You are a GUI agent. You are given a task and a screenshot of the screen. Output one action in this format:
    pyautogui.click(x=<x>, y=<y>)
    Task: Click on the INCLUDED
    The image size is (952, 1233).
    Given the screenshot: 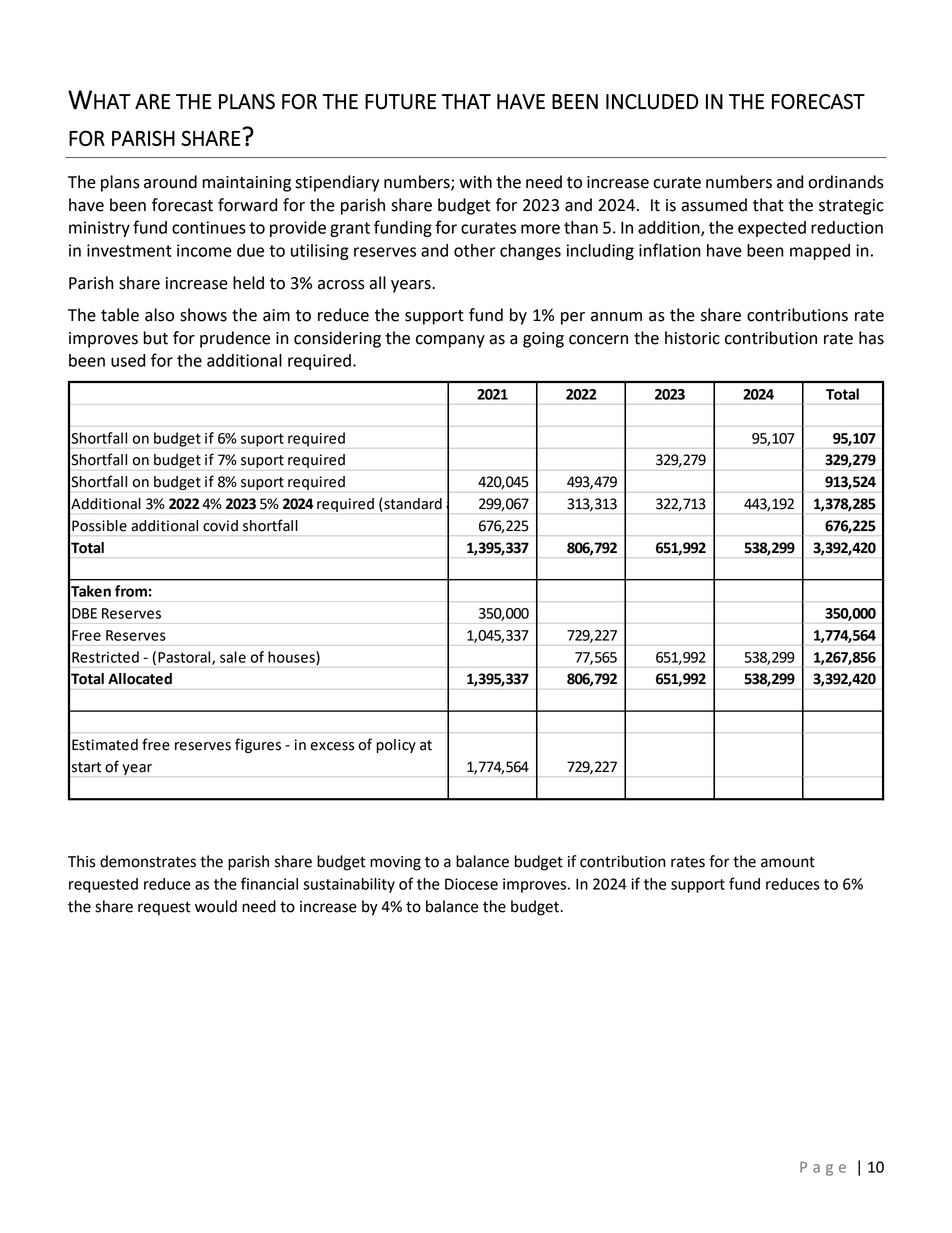 What is the action you would take?
    pyautogui.click(x=652, y=102)
